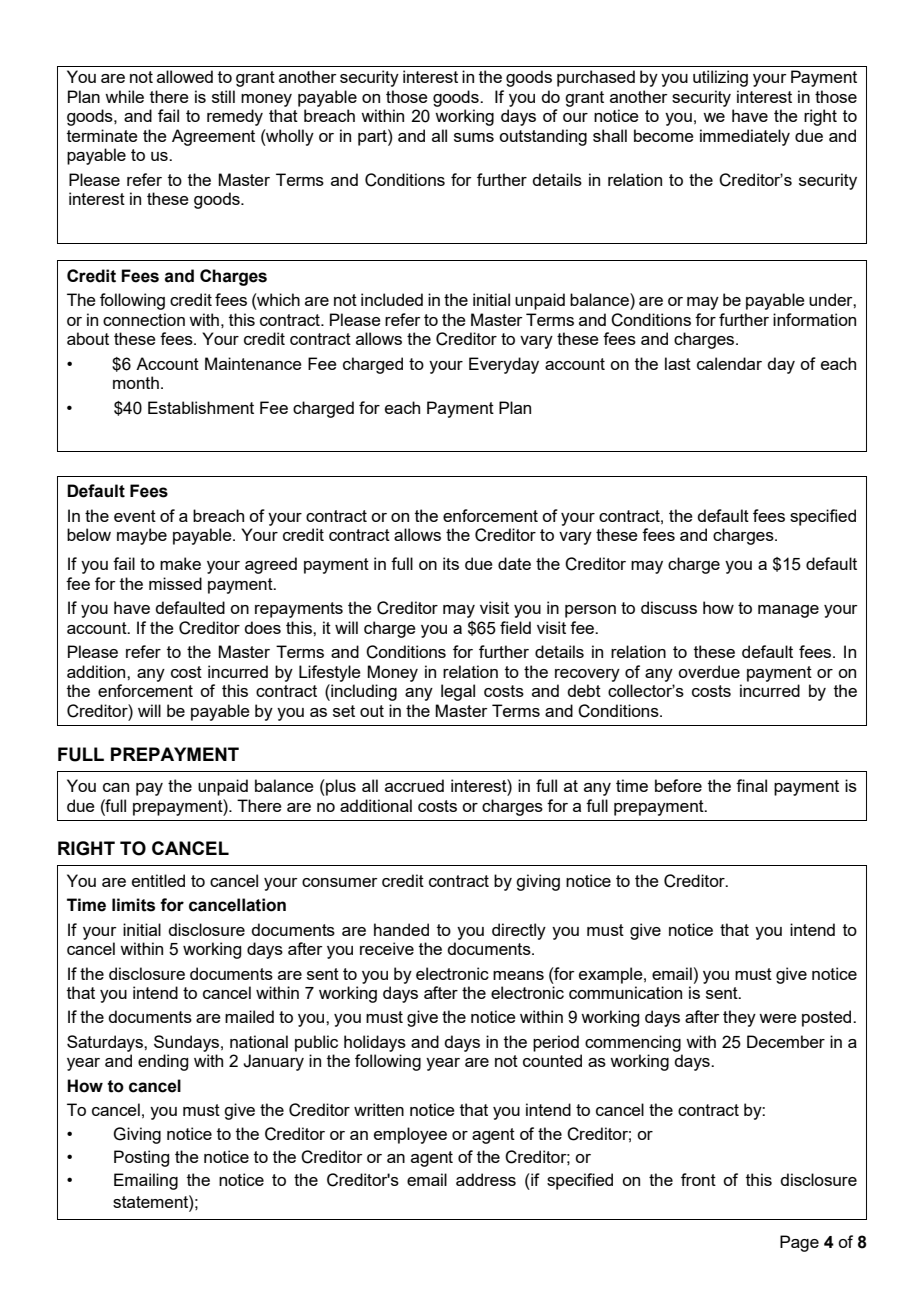 The width and height of the page is (924, 1308). Describe the element at coordinates (486, 1179) in the page. I see `address` at that location.
